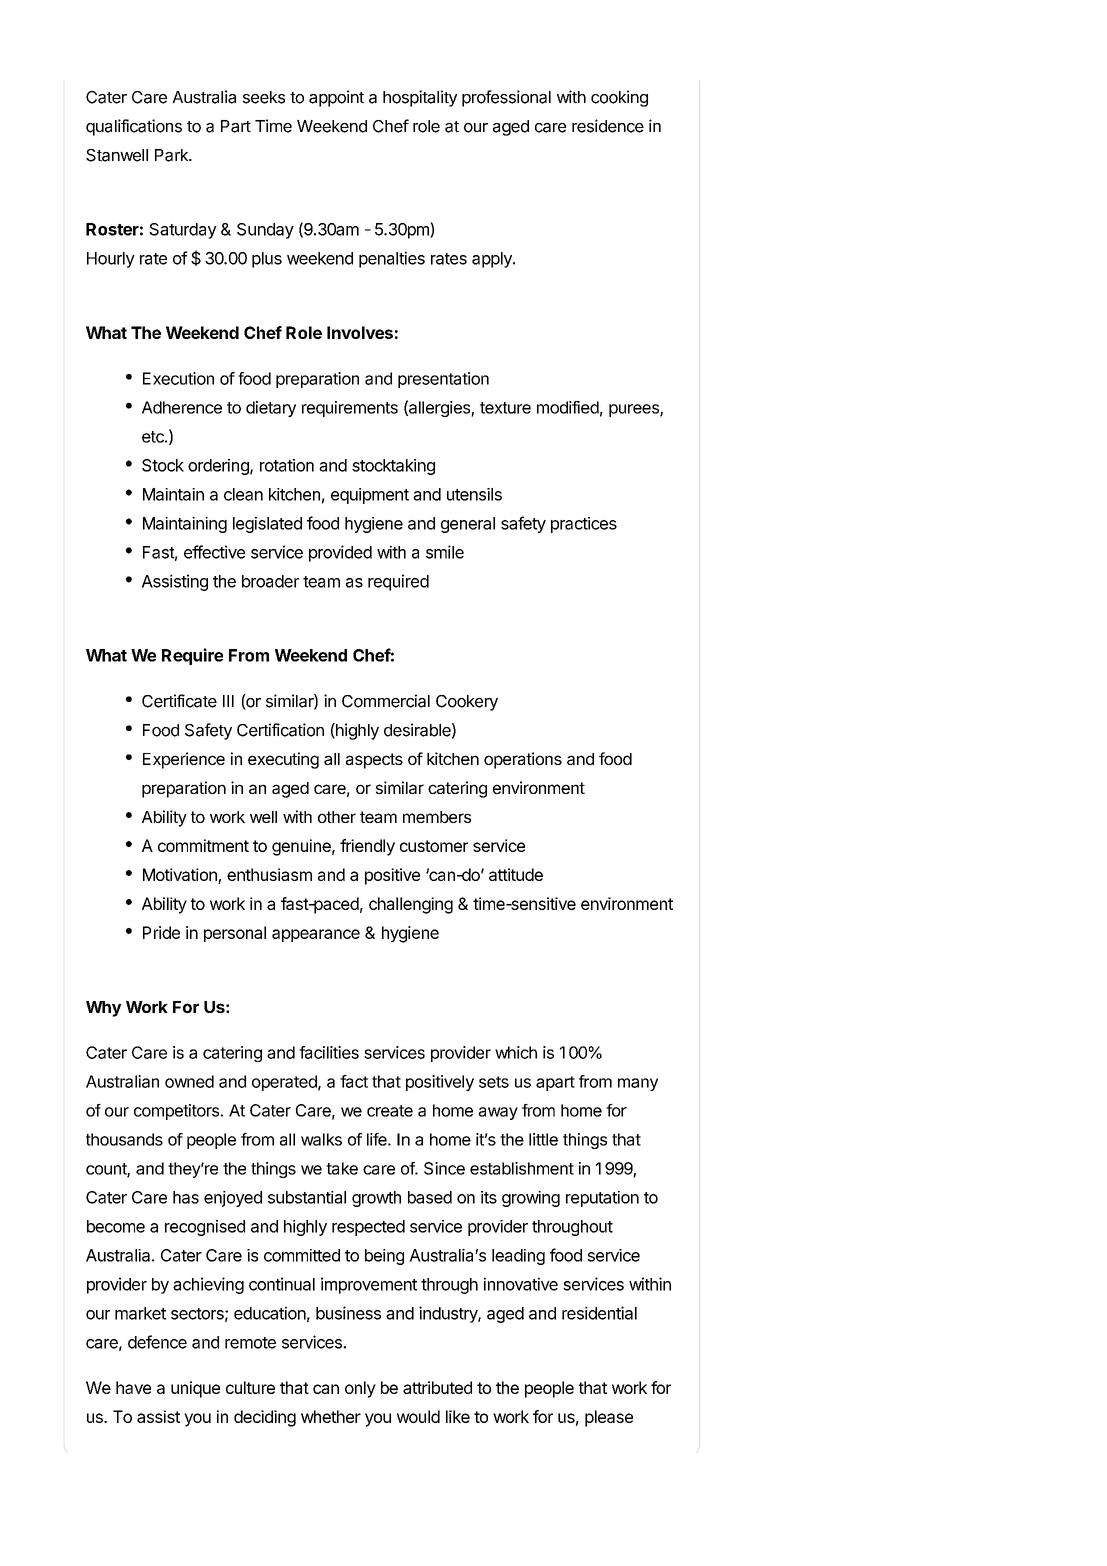  I want to click on appearance, so click(316, 935).
